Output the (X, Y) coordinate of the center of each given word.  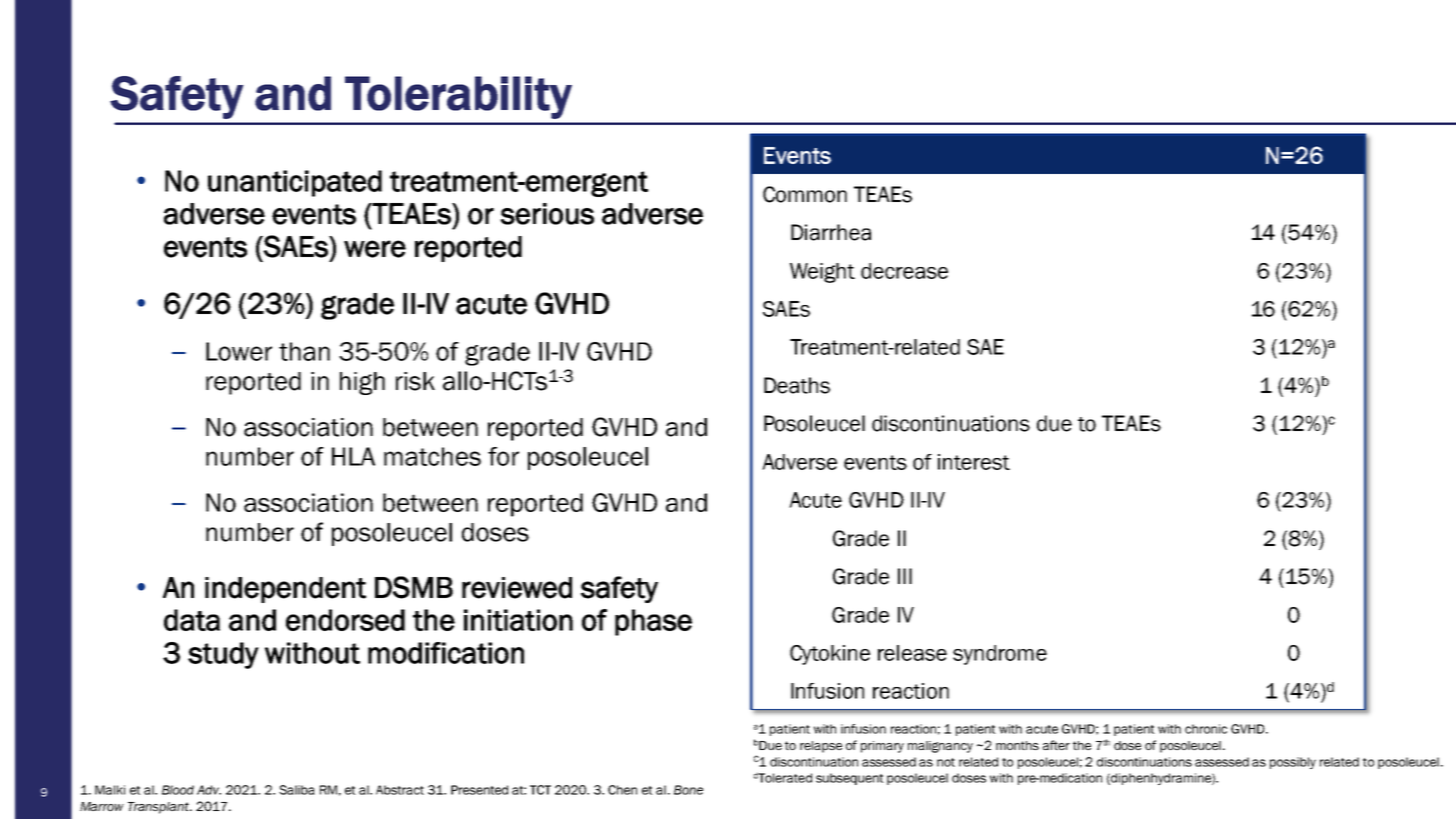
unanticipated (295, 183)
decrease (904, 271)
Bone (688, 790)
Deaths (797, 385)
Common (805, 194)
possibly (1293, 763)
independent (285, 590)
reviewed (517, 588)
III (905, 576)
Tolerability (458, 97)
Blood (178, 790)
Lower (239, 351)
